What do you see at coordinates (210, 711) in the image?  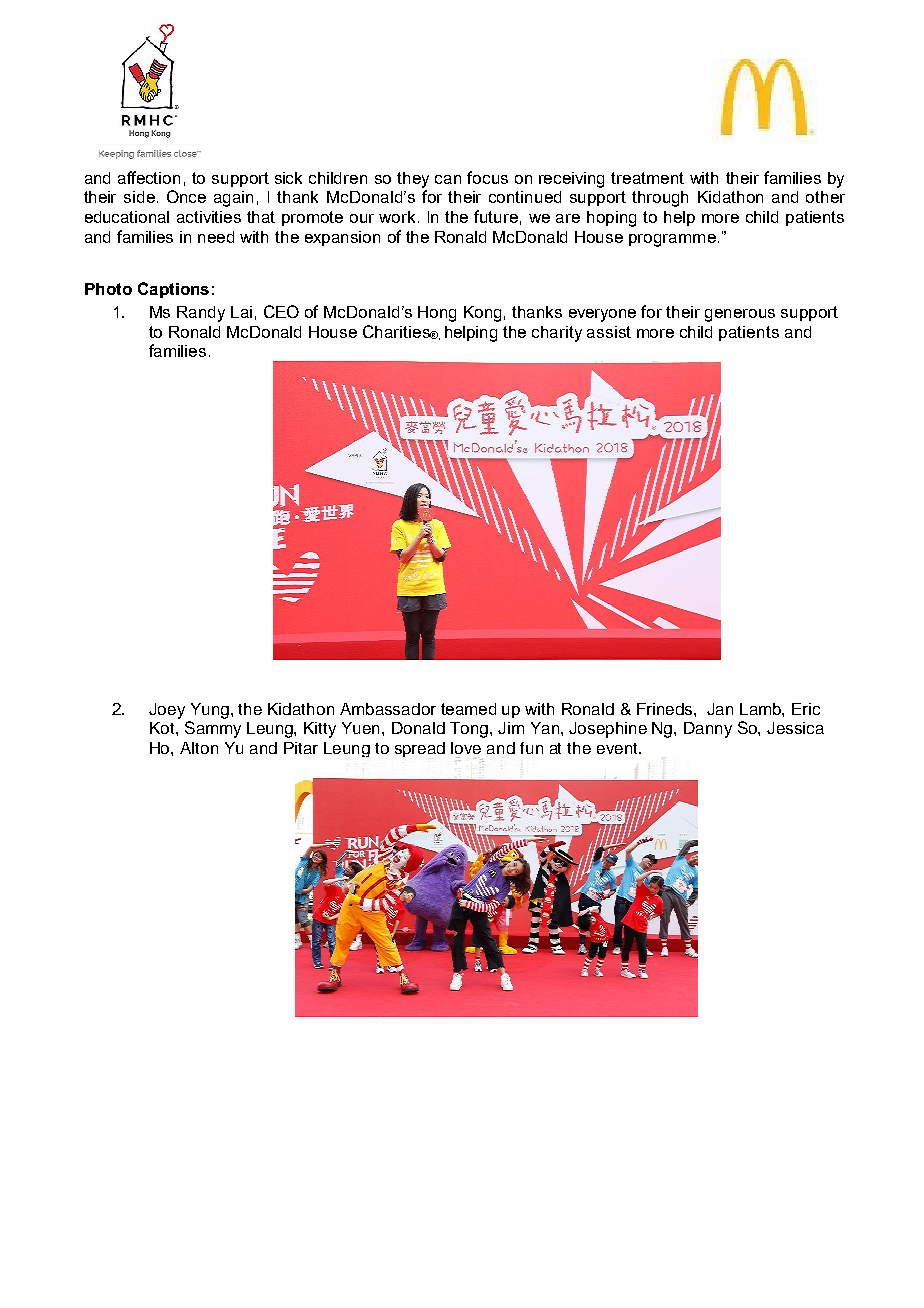 I see `Yung` at bounding box center [210, 711].
